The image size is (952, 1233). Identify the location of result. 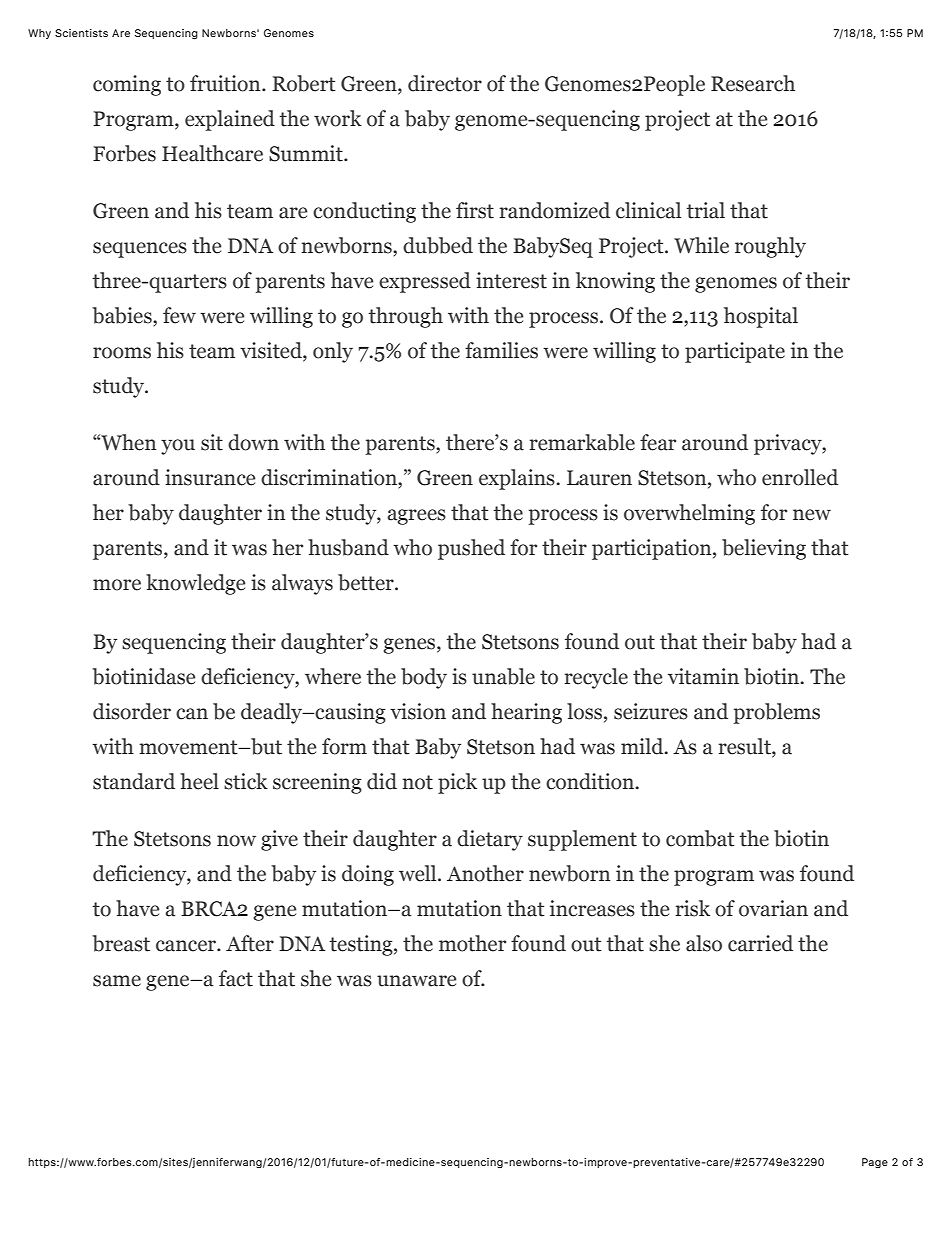
(746, 747).
